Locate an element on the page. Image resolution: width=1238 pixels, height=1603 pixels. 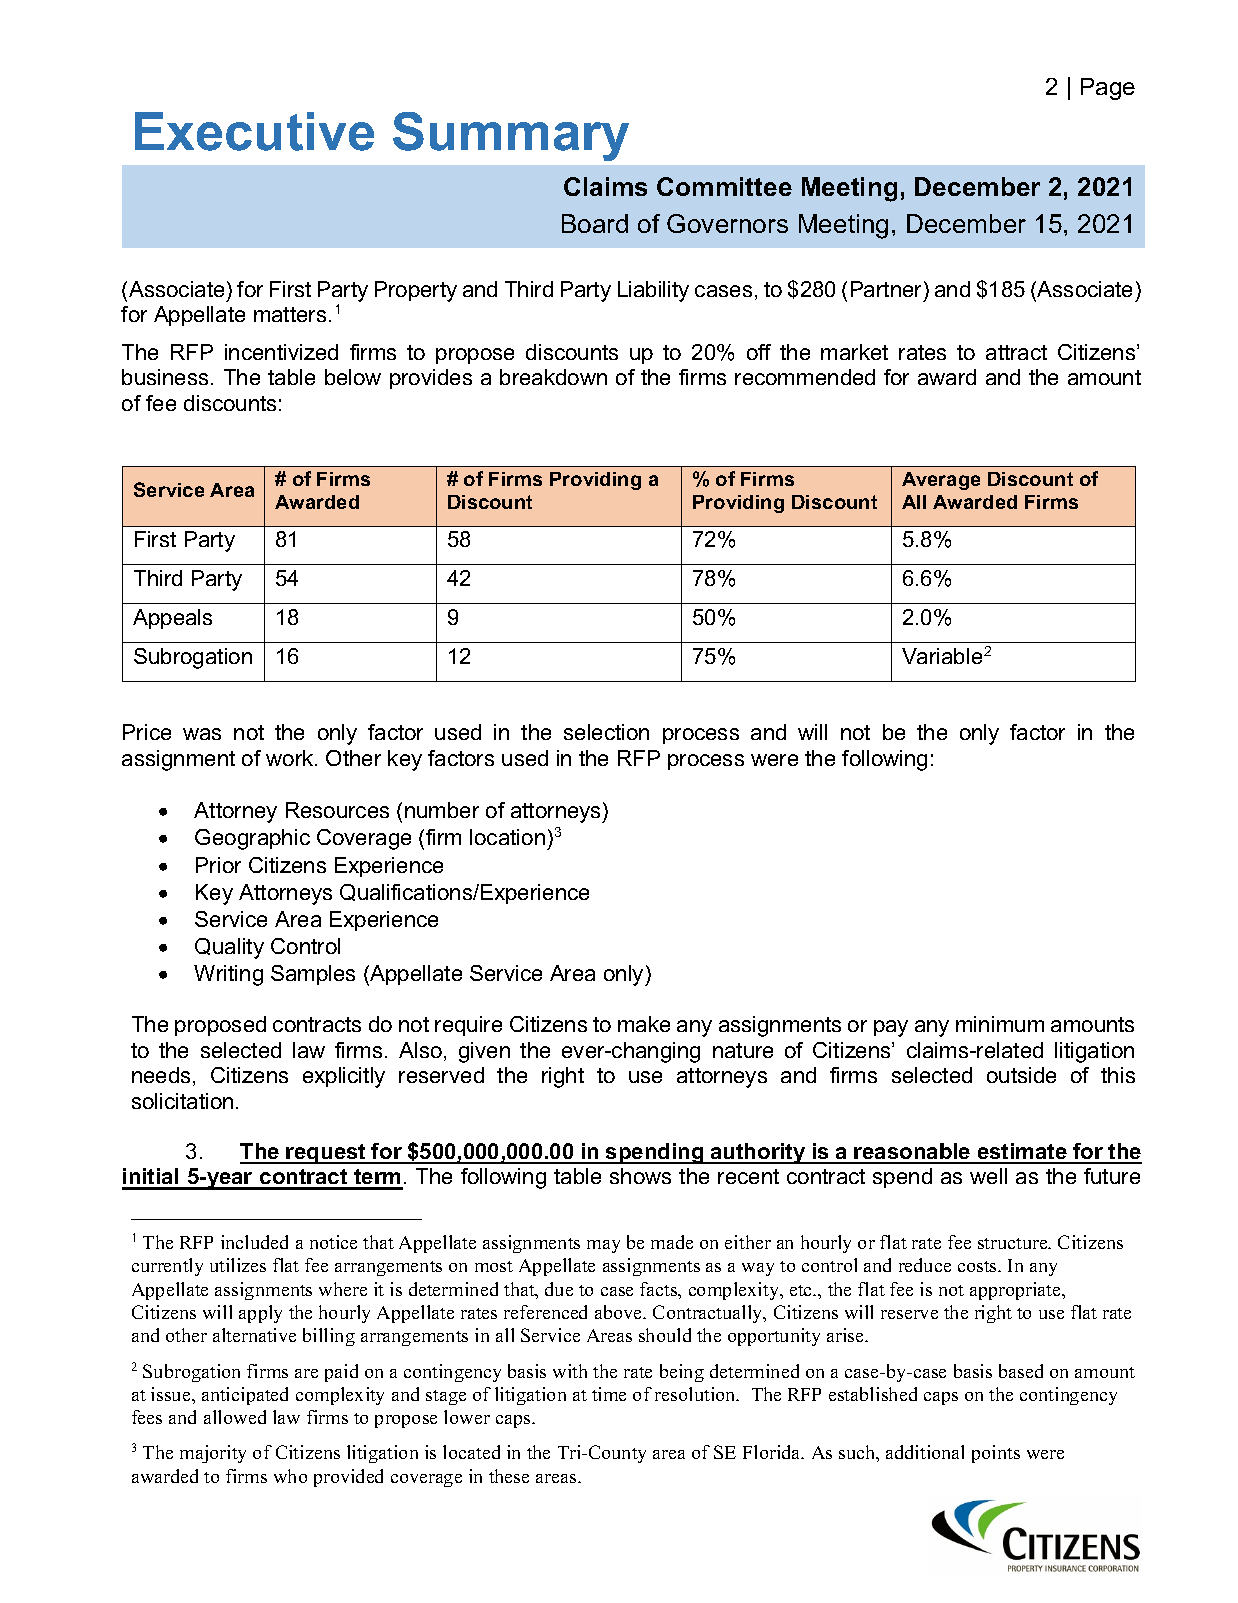
work is located at coordinates (291, 758).
